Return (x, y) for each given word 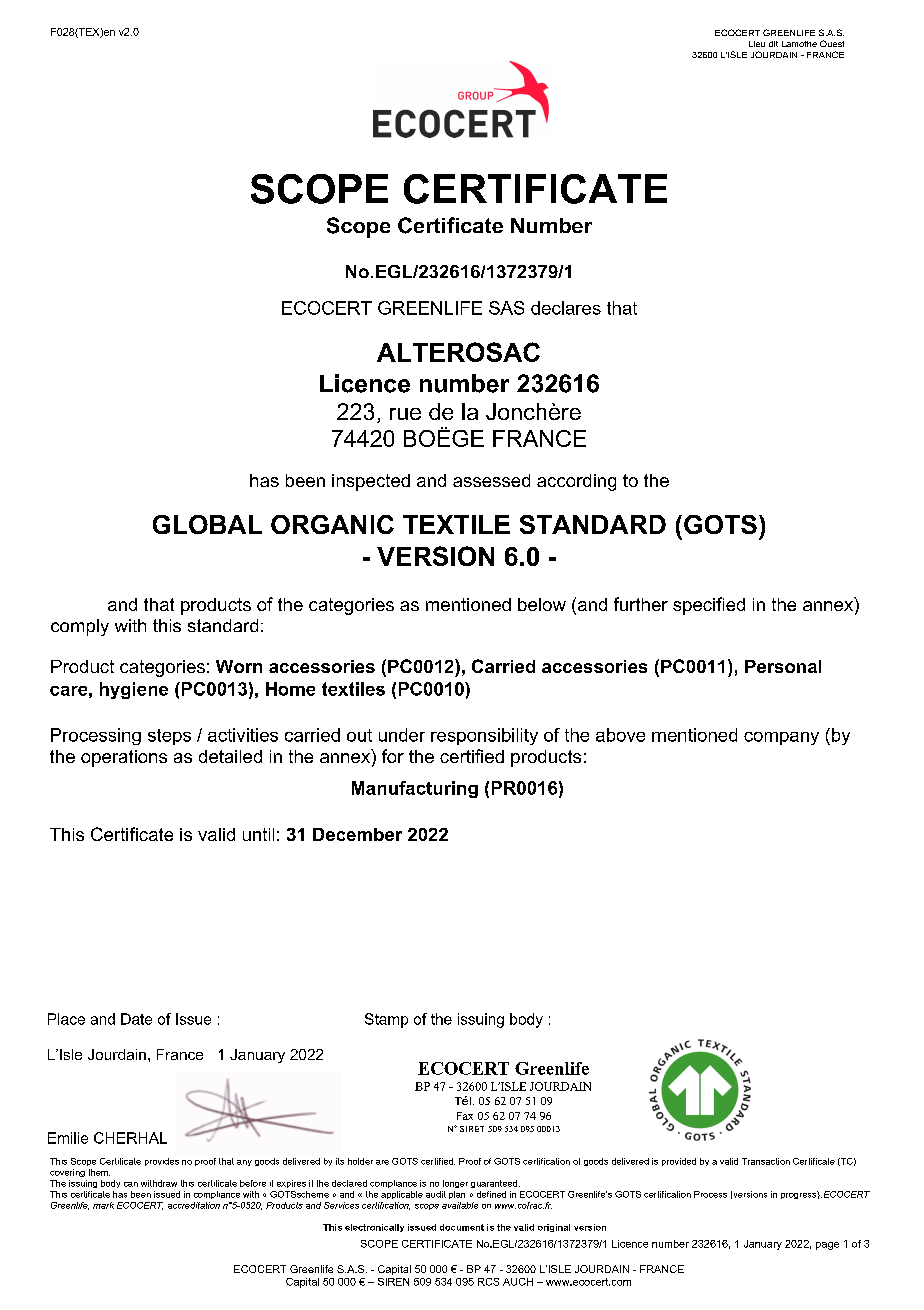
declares (566, 308)
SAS (506, 308)
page (827, 1246)
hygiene (134, 690)
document (462, 1227)
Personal (783, 666)
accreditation (194, 1205)
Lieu (757, 44)
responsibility (484, 736)
